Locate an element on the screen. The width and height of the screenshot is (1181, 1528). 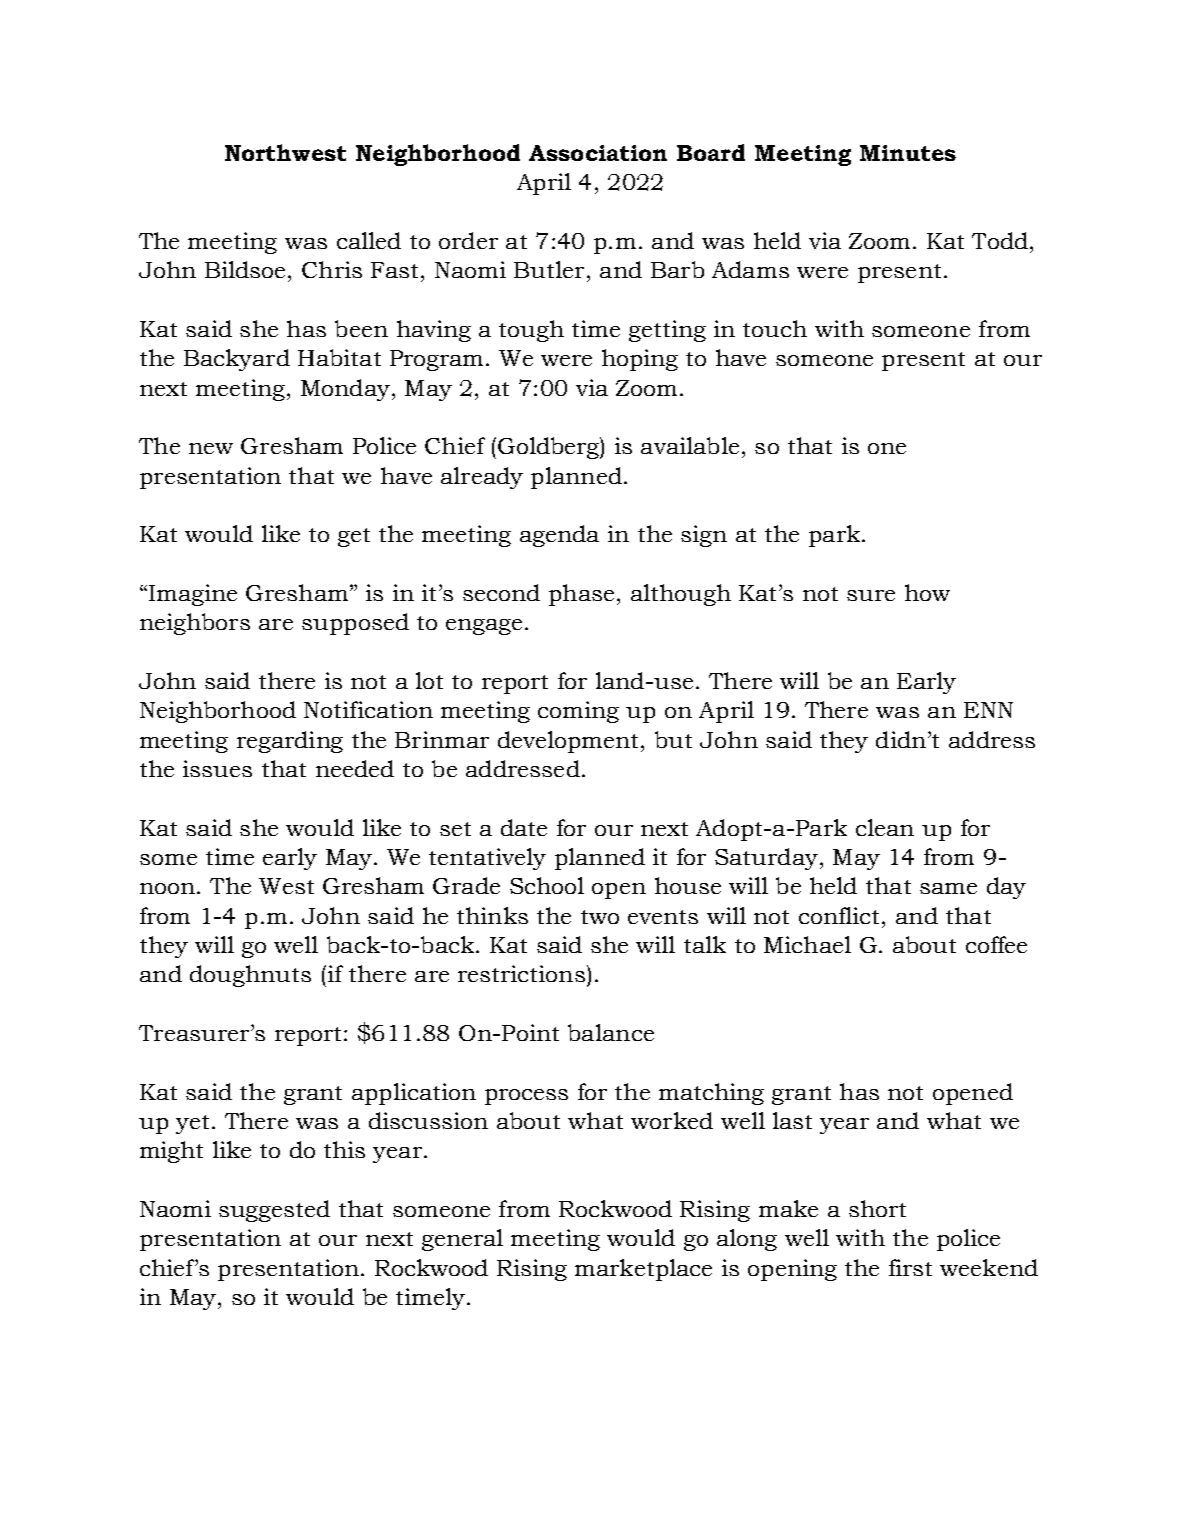
yet is located at coordinates (192, 1124).
